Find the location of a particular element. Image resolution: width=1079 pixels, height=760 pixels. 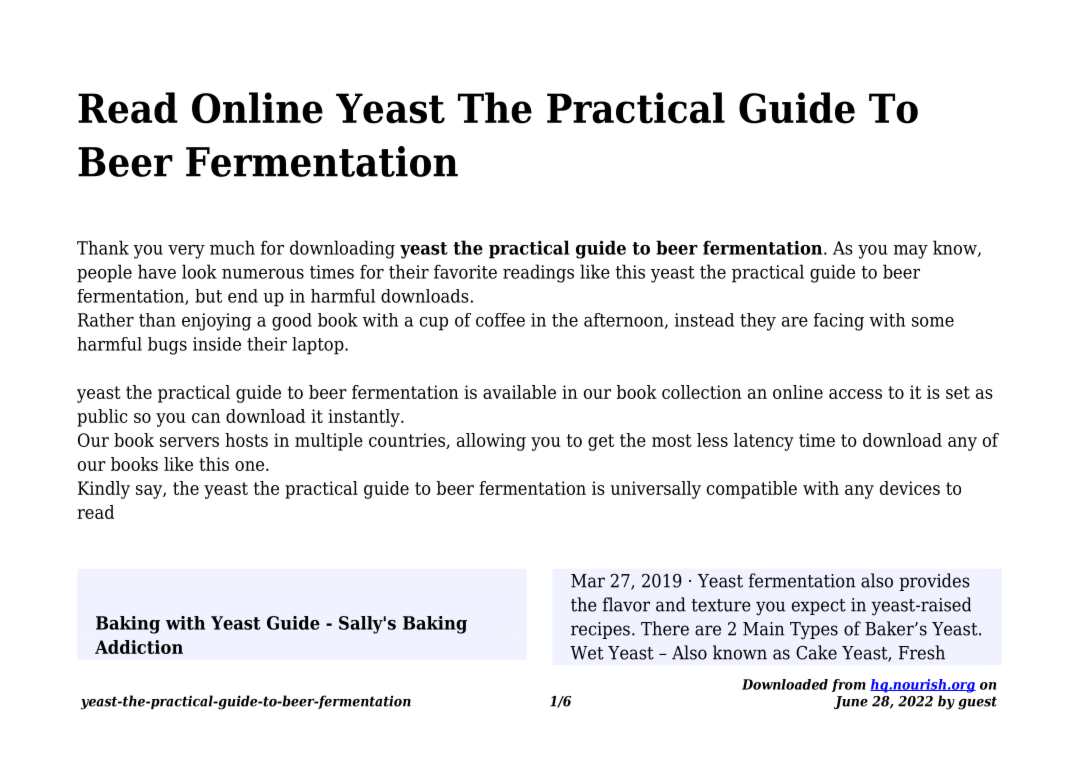

look is located at coordinates (199, 271).
